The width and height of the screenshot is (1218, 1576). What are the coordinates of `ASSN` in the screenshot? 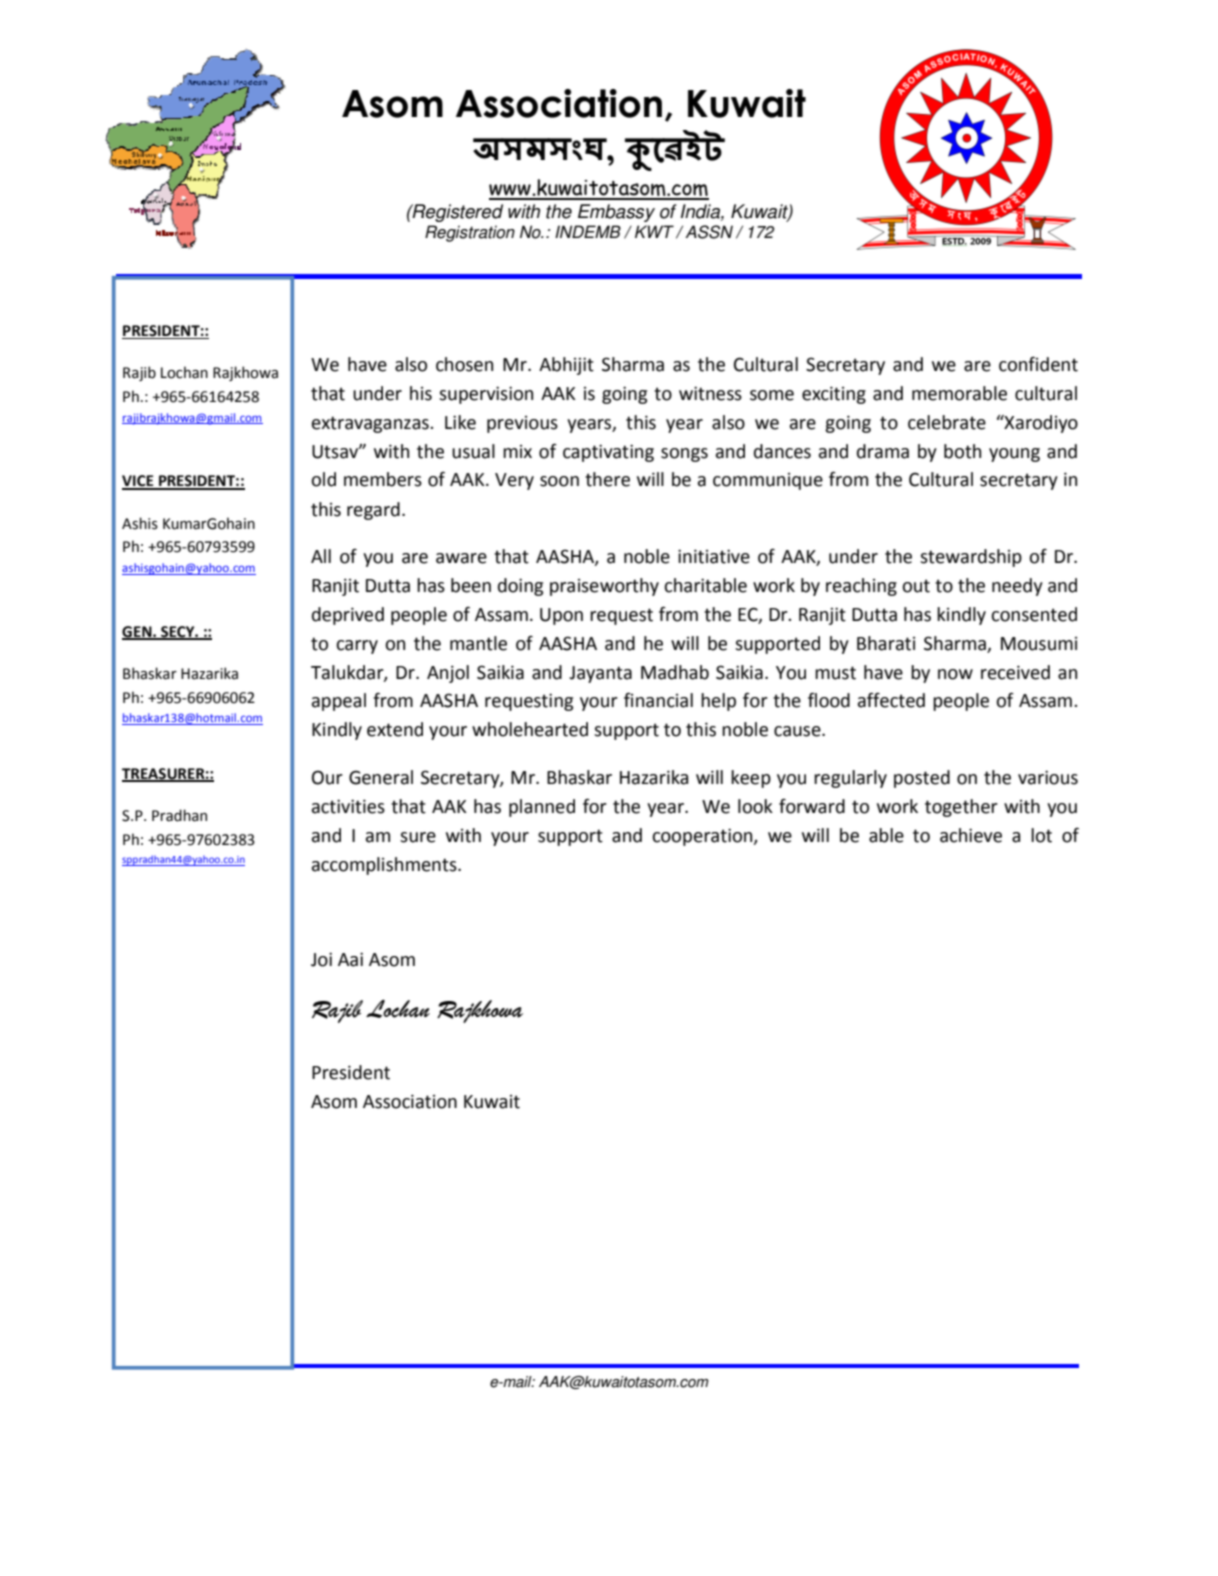 It's located at (709, 232).
